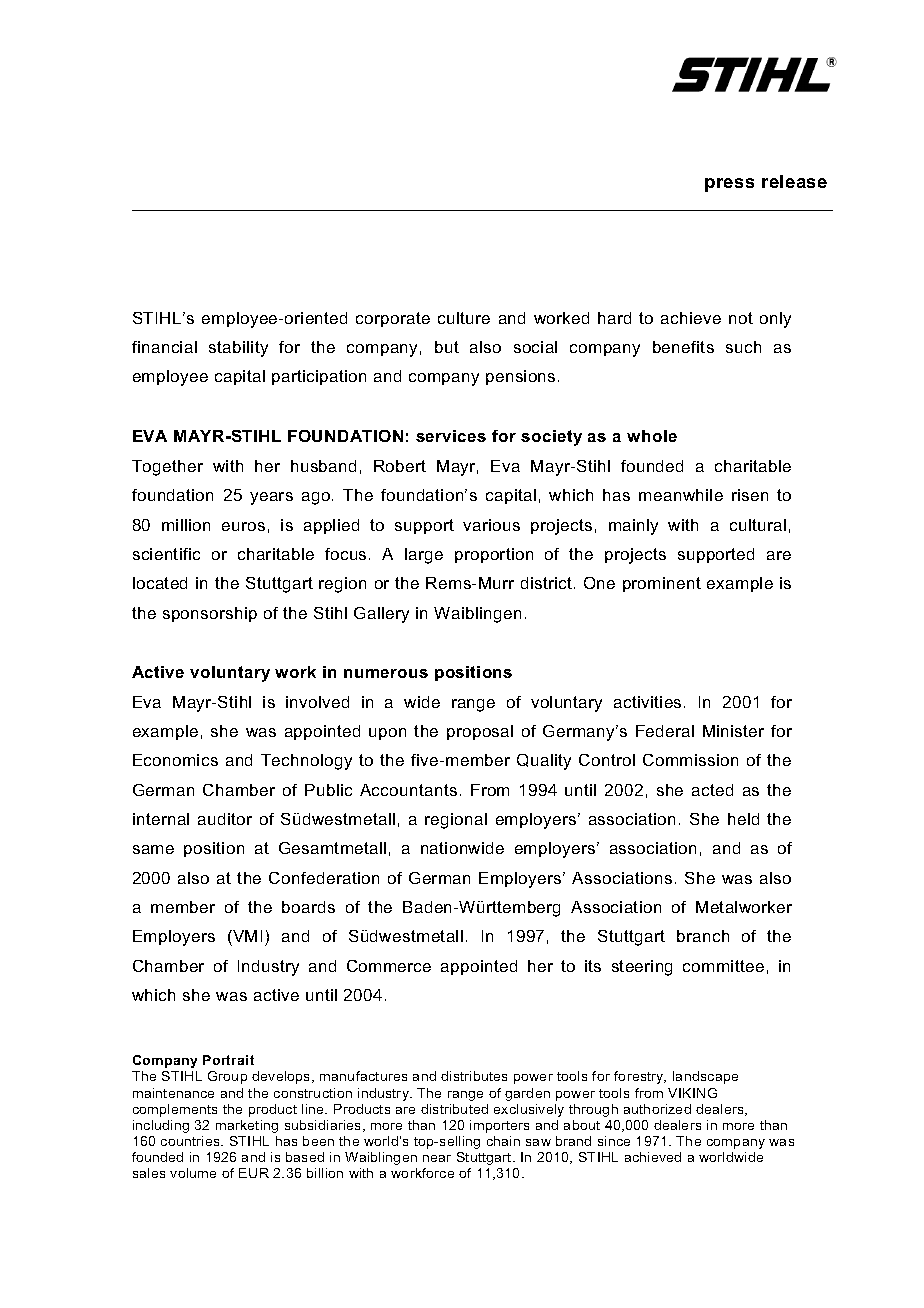 The image size is (924, 1308). I want to click on press, so click(729, 185).
